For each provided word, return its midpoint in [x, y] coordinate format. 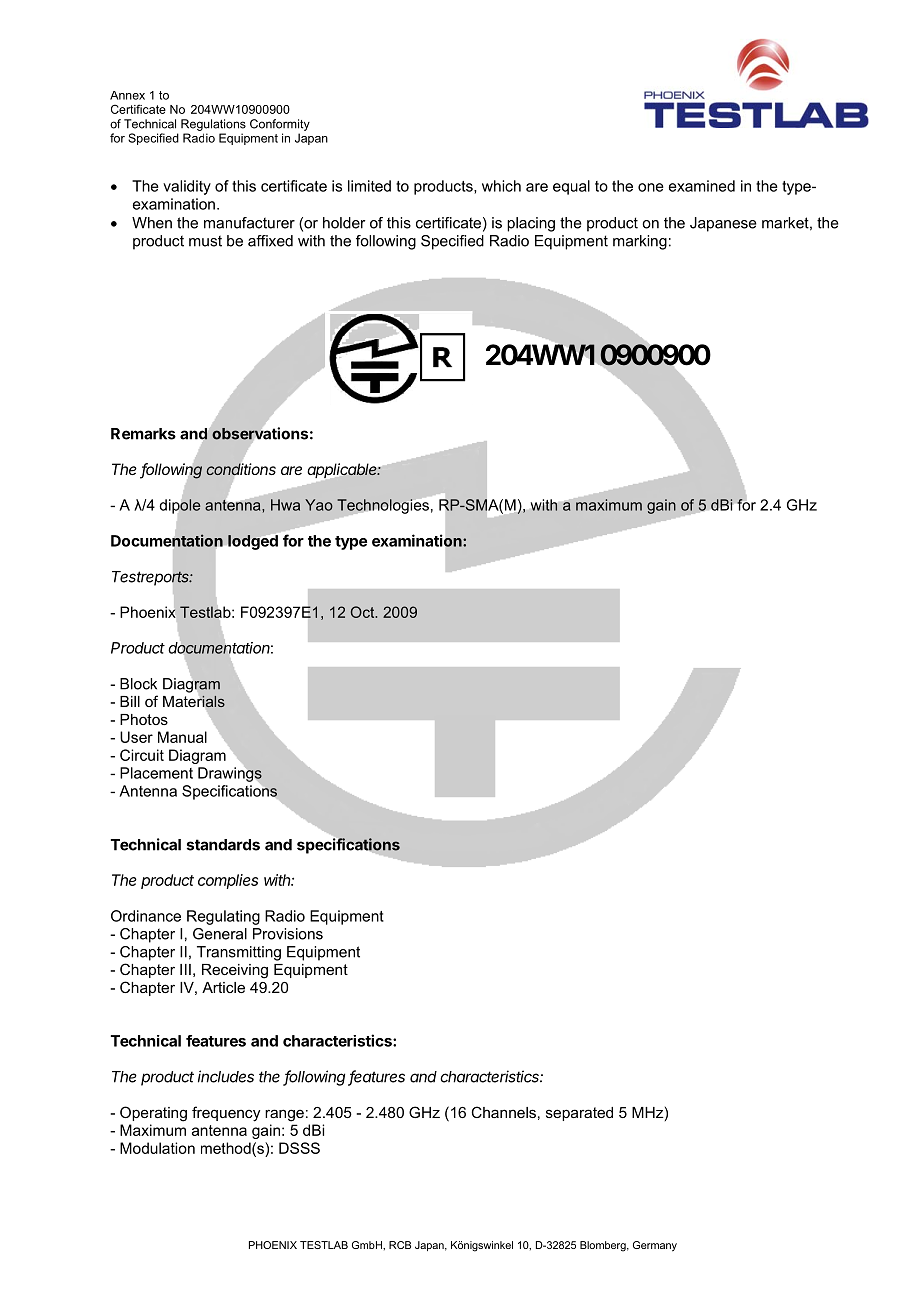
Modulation [157, 1148]
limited [369, 186]
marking [640, 242]
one [651, 187]
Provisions [288, 934]
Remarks [143, 434]
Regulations [213, 125]
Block [138, 684]
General [220, 934]
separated [579, 1114]
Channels [503, 1112]
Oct [364, 612]
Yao [319, 505]
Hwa [285, 505]
